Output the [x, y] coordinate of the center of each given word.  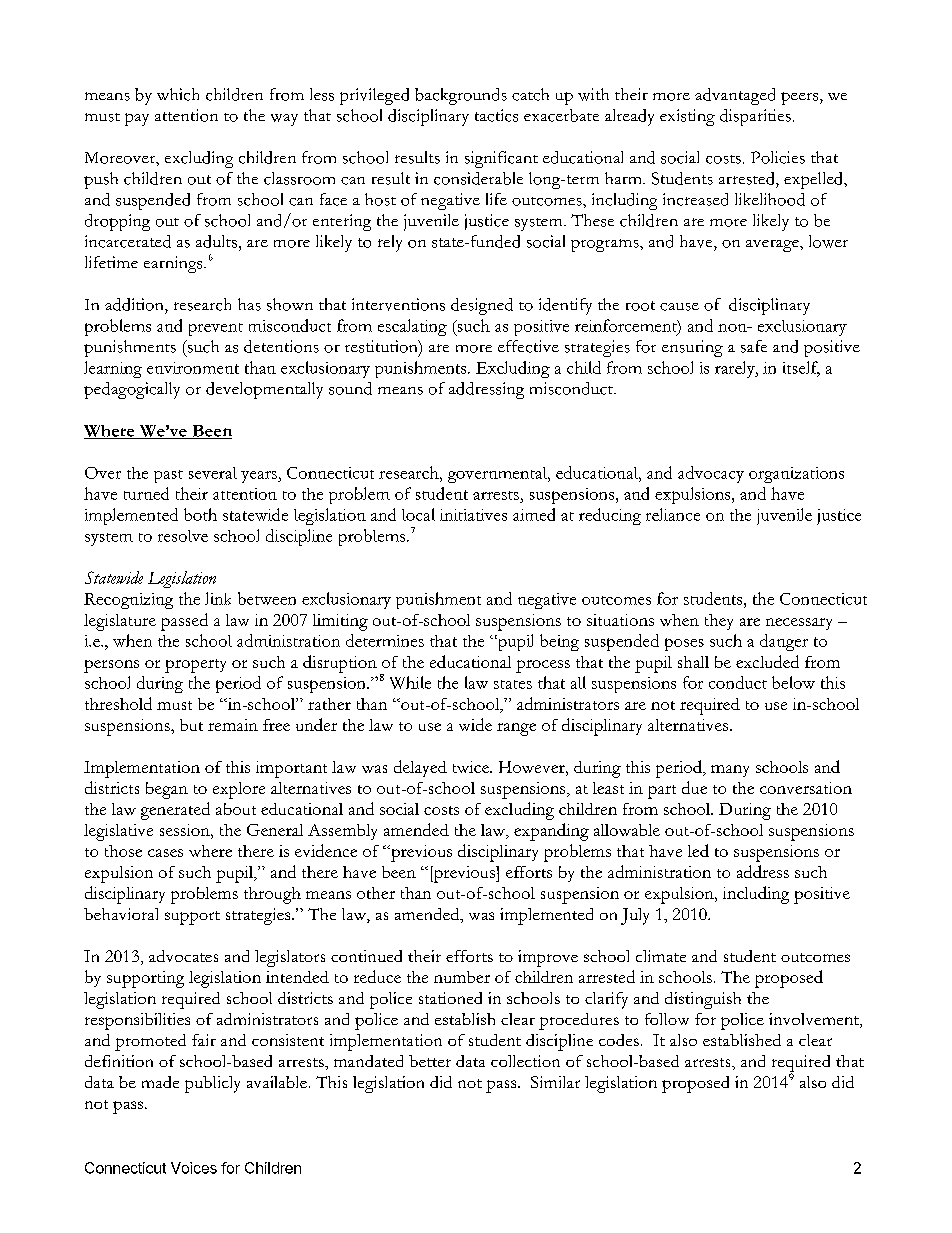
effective [528, 346]
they [719, 622]
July [635, 916]
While [410, 682]
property [195, 666]
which [178, 94]
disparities [755, 117]
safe [754, 346]
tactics [496, 115]
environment [193, 368]
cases [165, 853]
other [376, 893]
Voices [194, 1168]
